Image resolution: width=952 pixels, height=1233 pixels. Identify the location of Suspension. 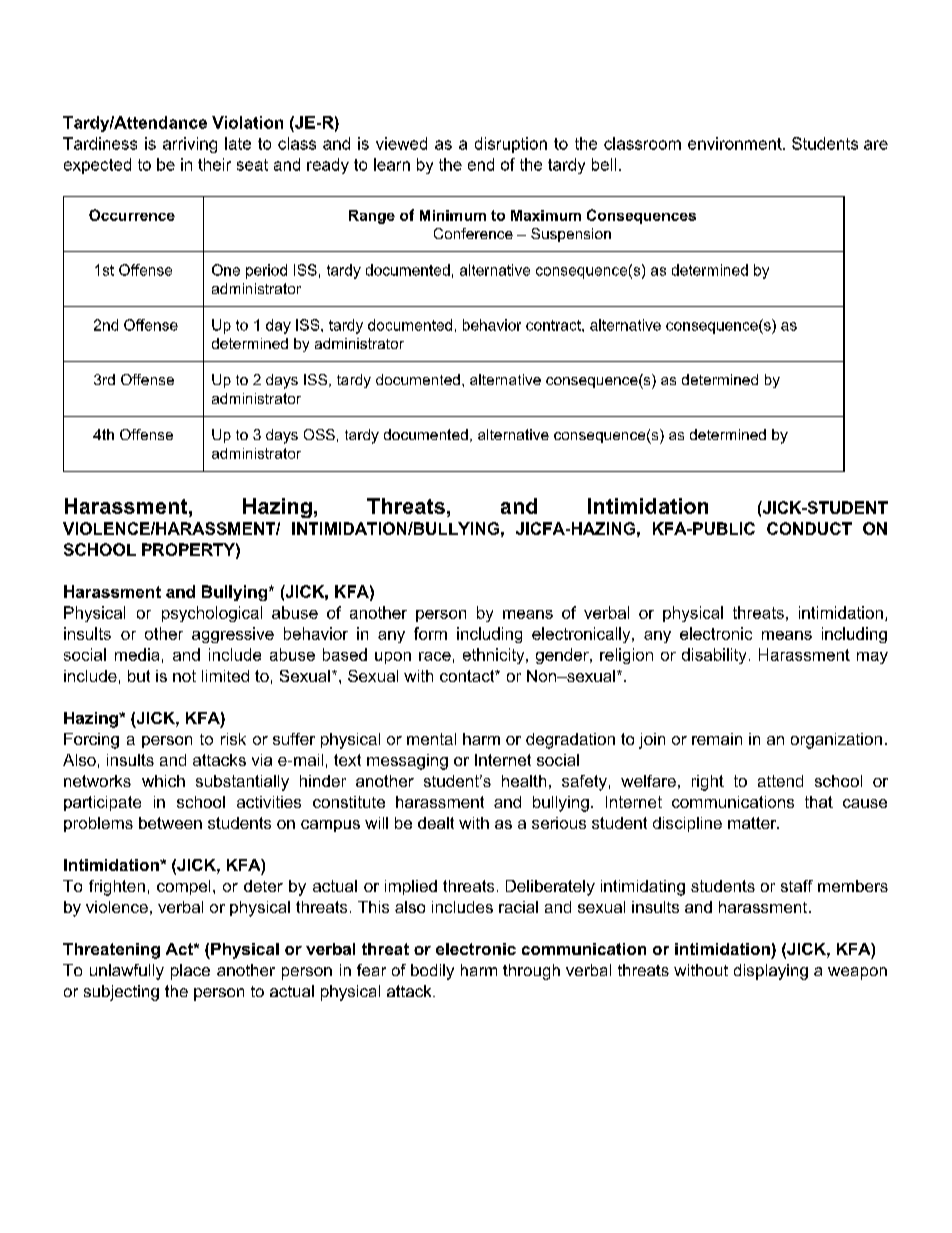
(571, 235).
